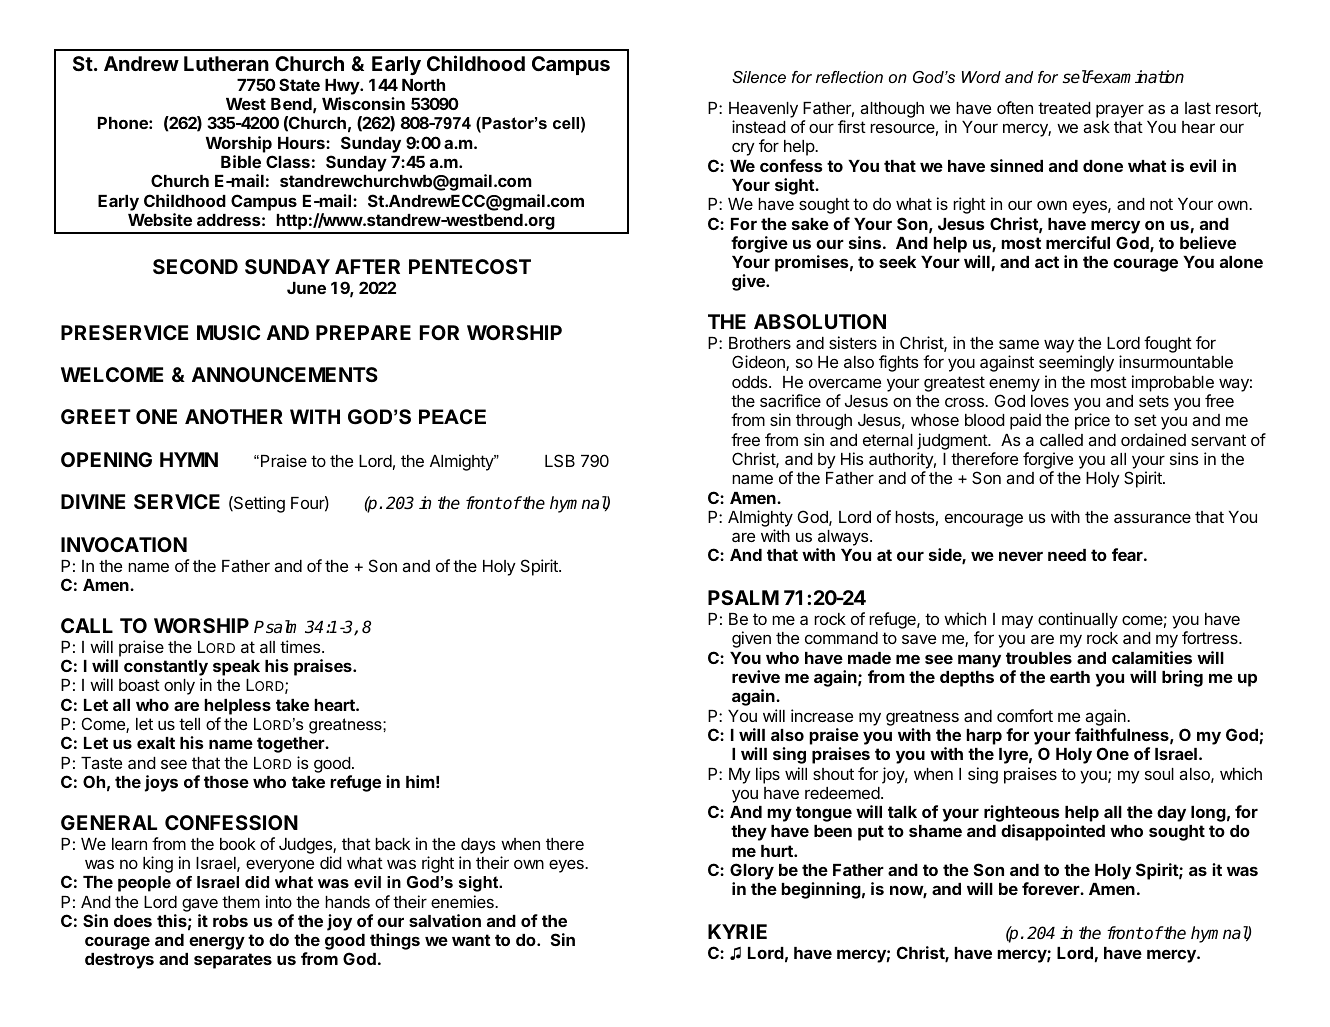 The height and width of the page is (1027, 1330). I want to click on odds, so click(751, 382).
